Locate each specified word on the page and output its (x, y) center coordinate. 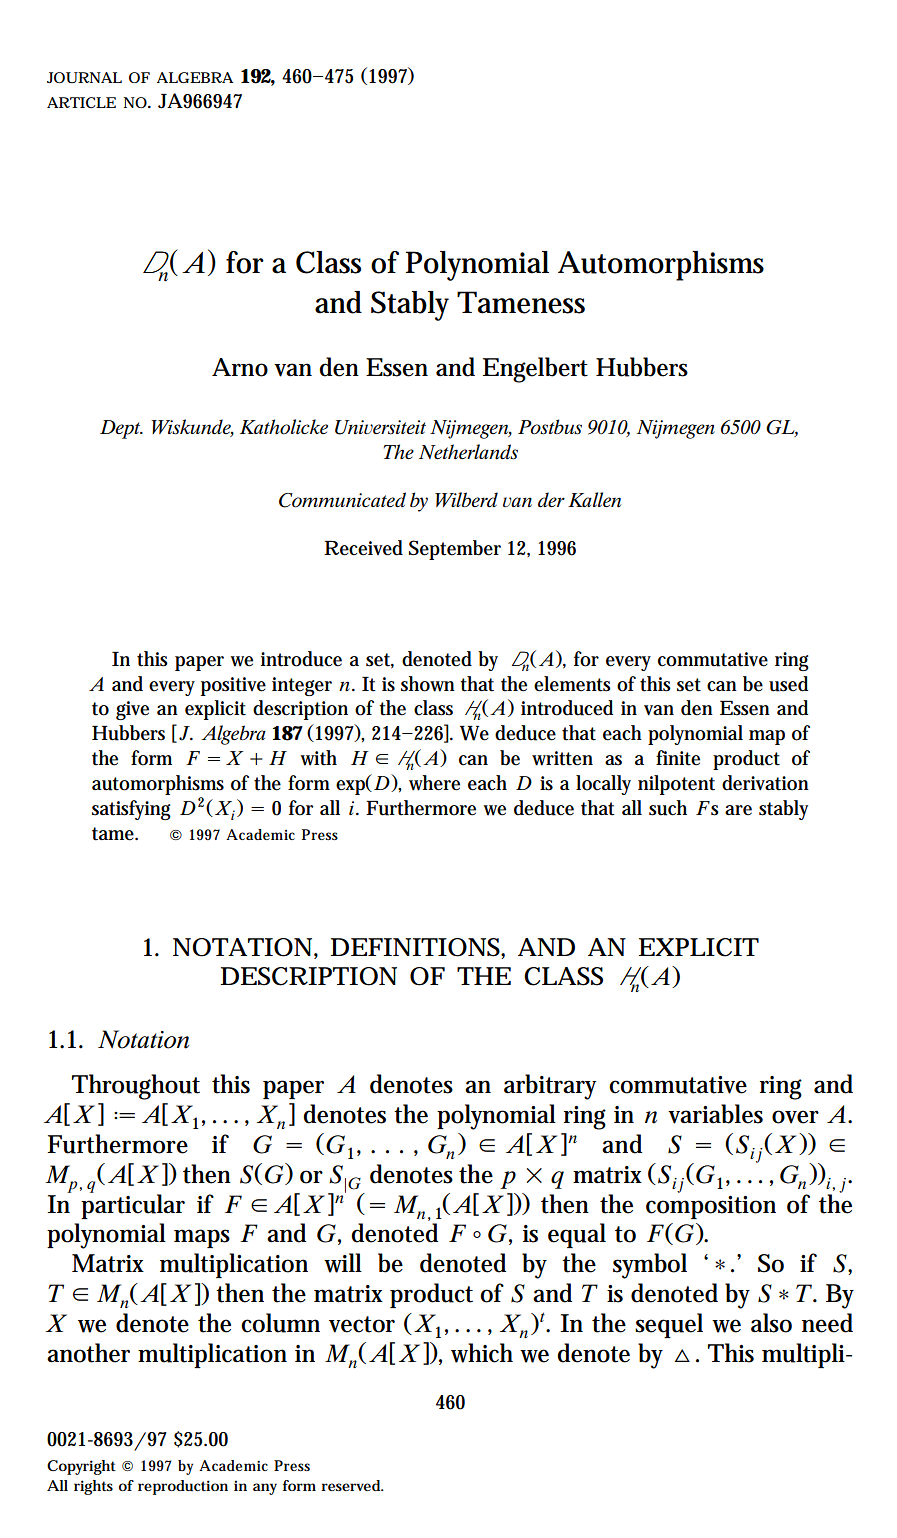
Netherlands (468, 452)
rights (93, 1487)
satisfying (131, 810)
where (434, 783)
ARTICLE (81, 102)
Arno (240, 367)
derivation (765, 783)
